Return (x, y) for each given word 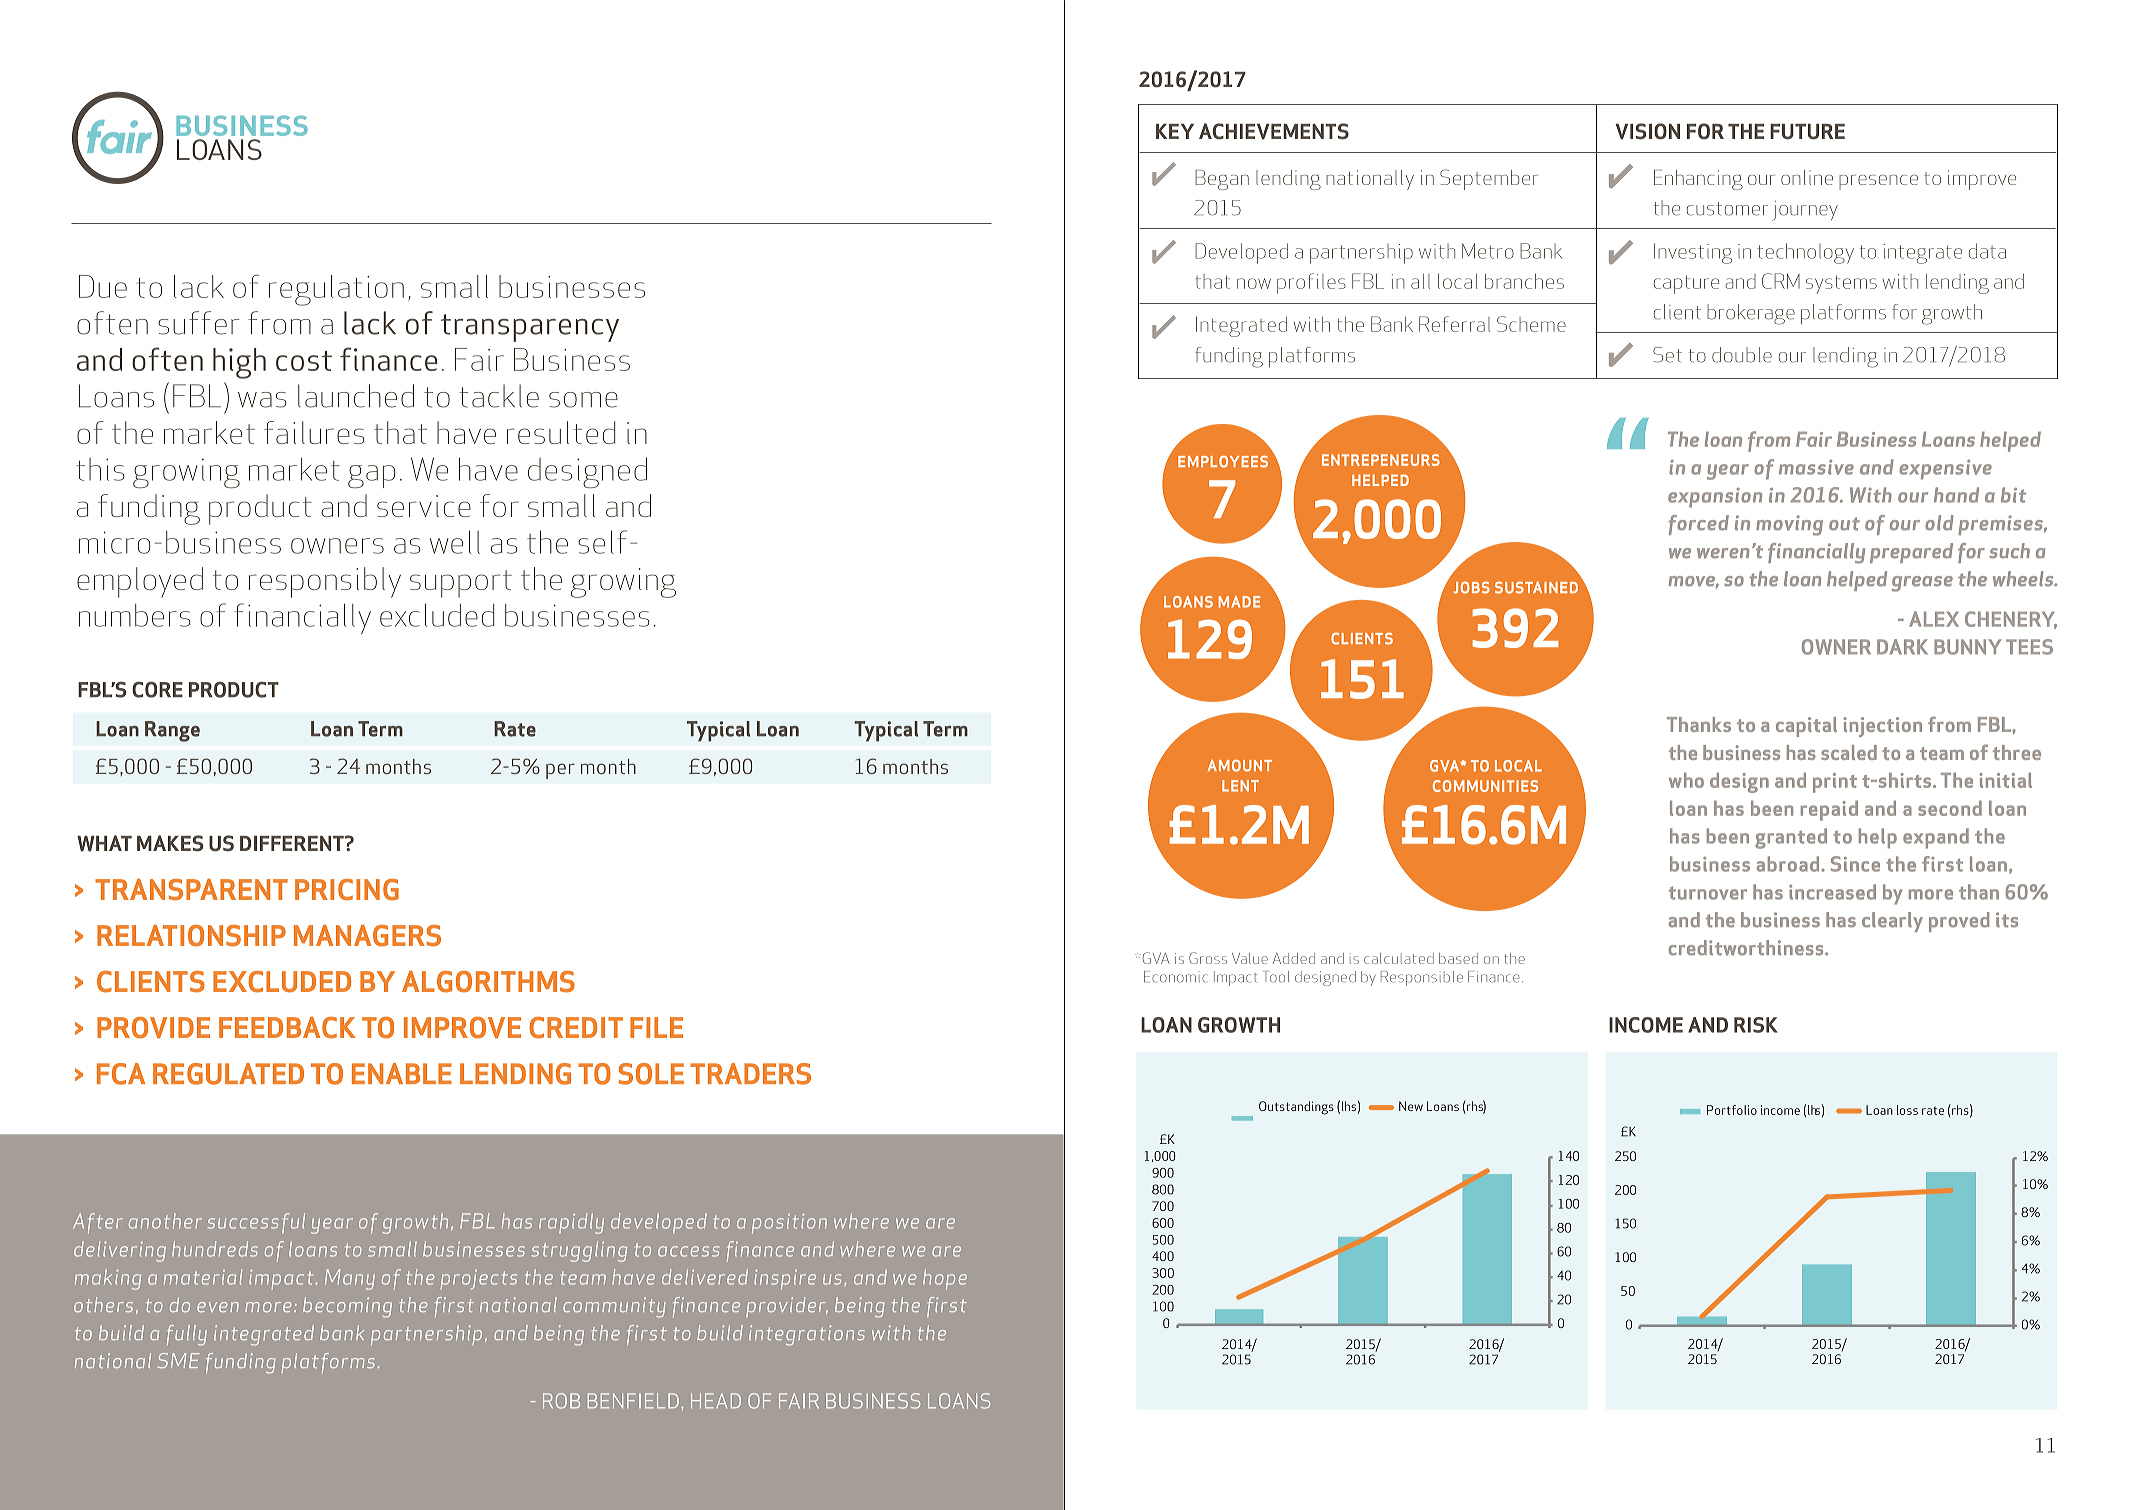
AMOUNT (1240, 766)
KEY (1175, 131)
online (1807, 177)
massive (1816, 467)
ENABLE (402, 1073)
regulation (336, 290)
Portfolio (1732, 1110)
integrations (807, 1335)
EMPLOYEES (1223, 462)
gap (372, 476)
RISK (1756, 1025)
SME (179, 1360)
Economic (1175, 977)
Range (172, 731)
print (1835, 783)
